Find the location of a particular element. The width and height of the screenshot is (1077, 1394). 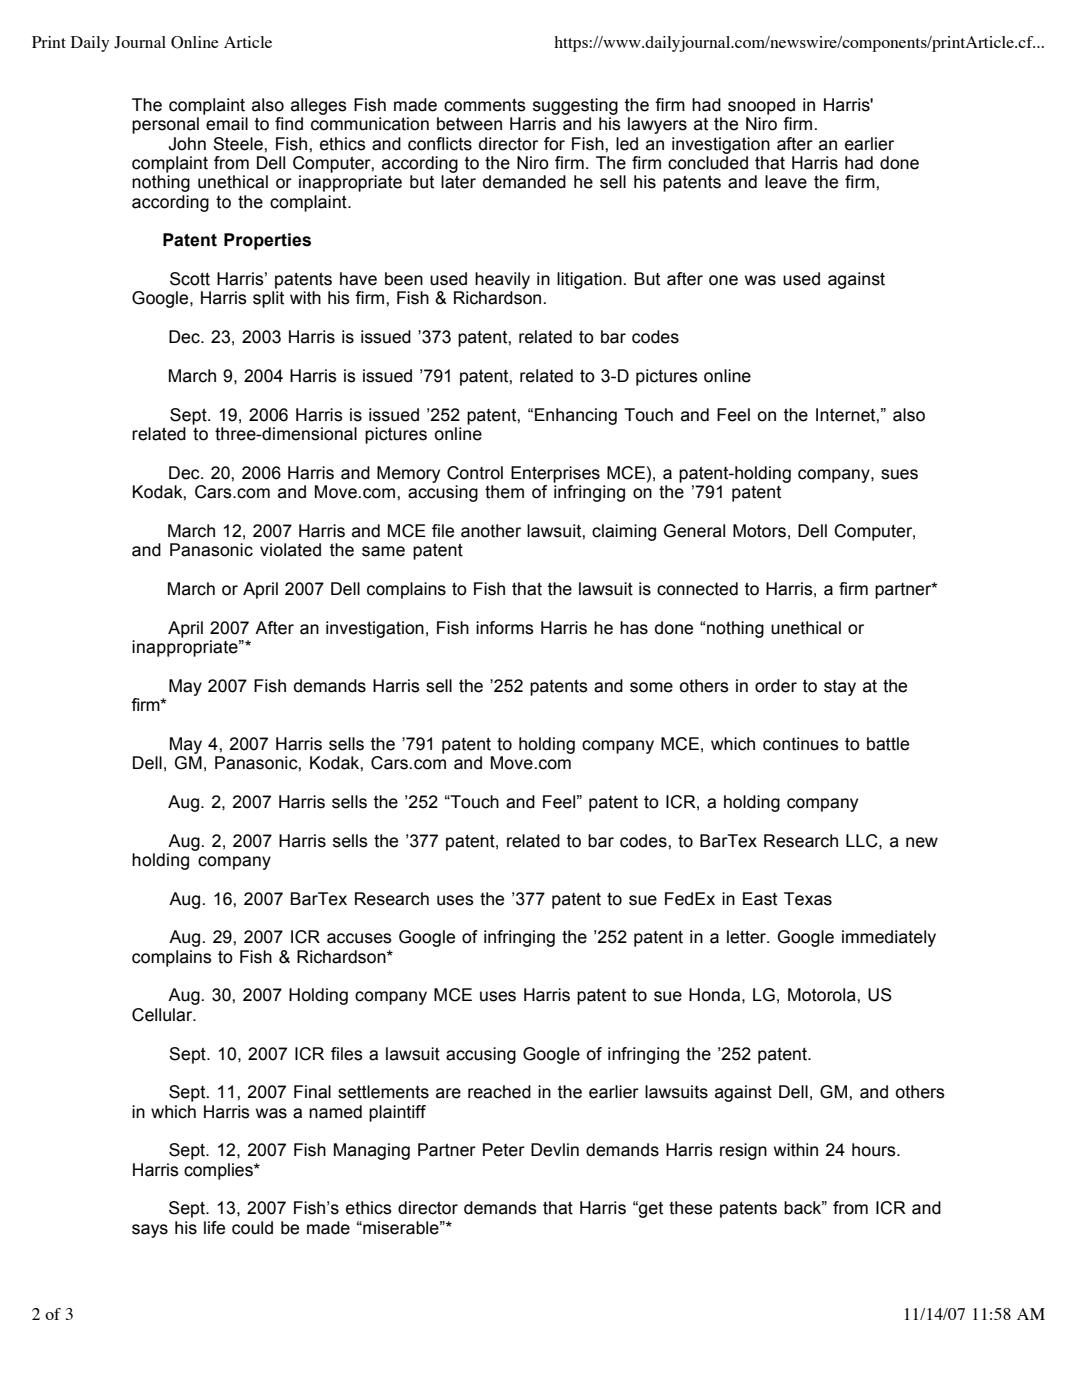

Peter is located at coordinates (504, 1150).
